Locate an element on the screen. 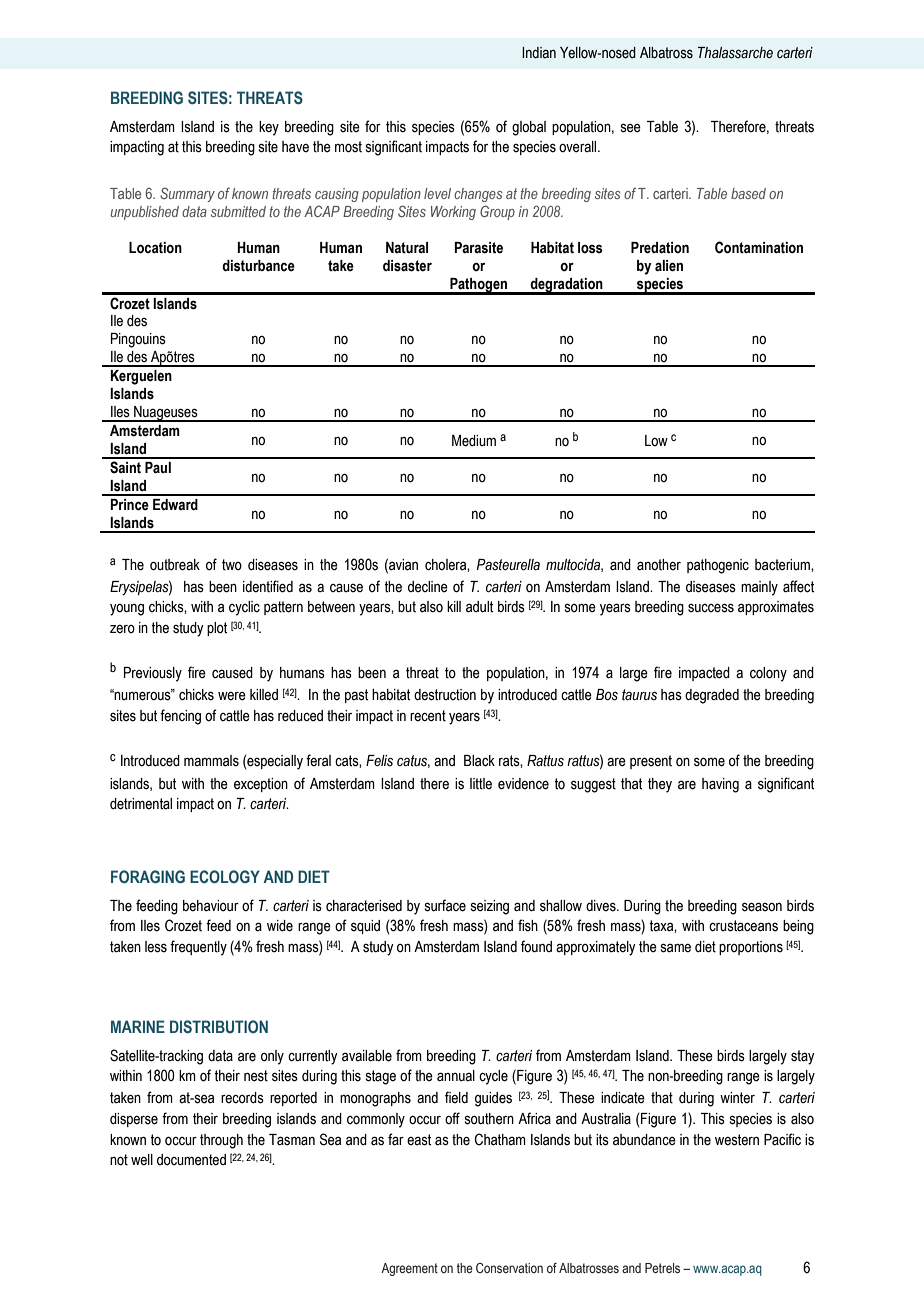 The height and width of the screenshot is (1308, 924). surface is located at coordinates (445, 905).
